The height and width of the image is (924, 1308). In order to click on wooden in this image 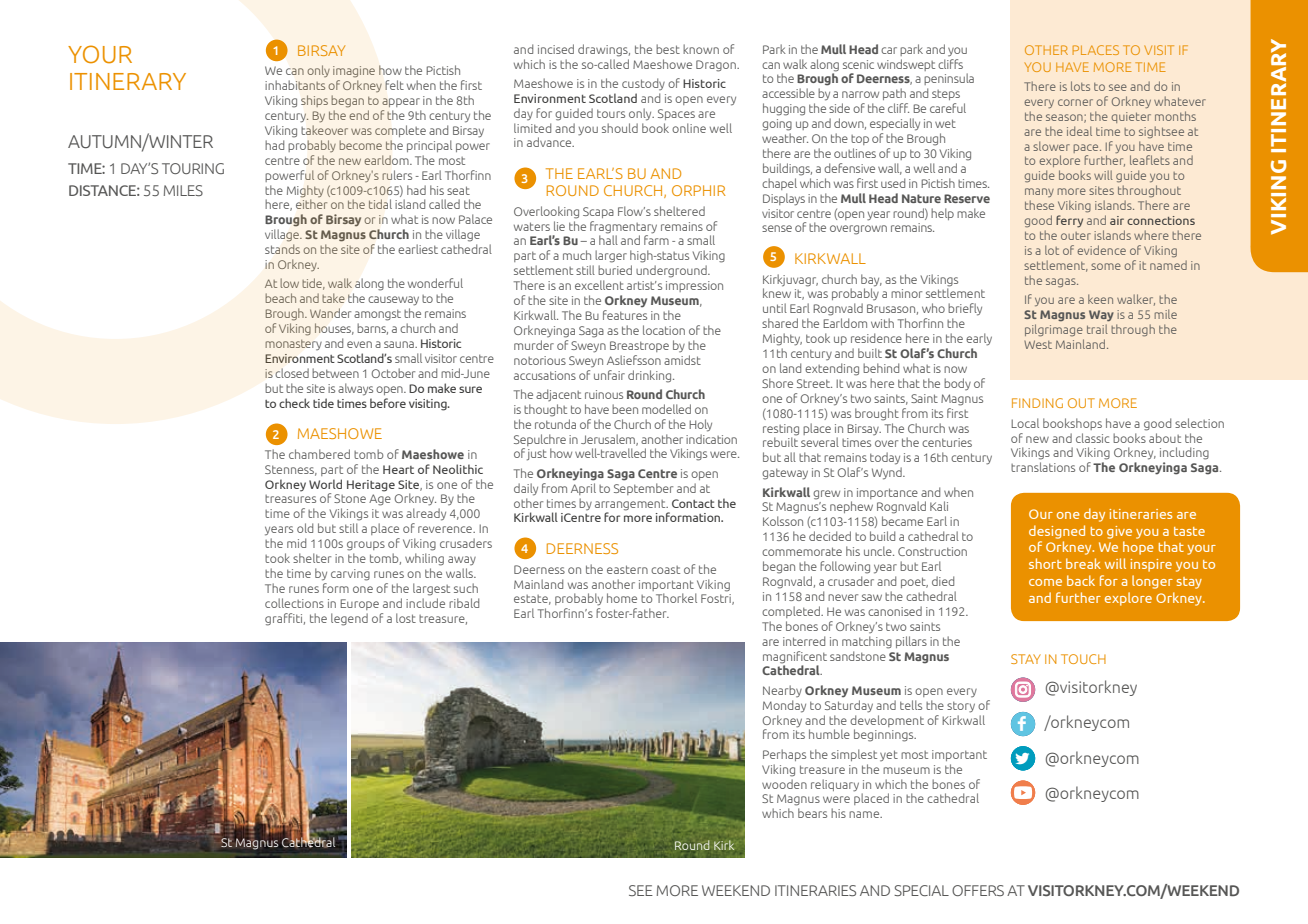, I will do `click(784, 782)`.
